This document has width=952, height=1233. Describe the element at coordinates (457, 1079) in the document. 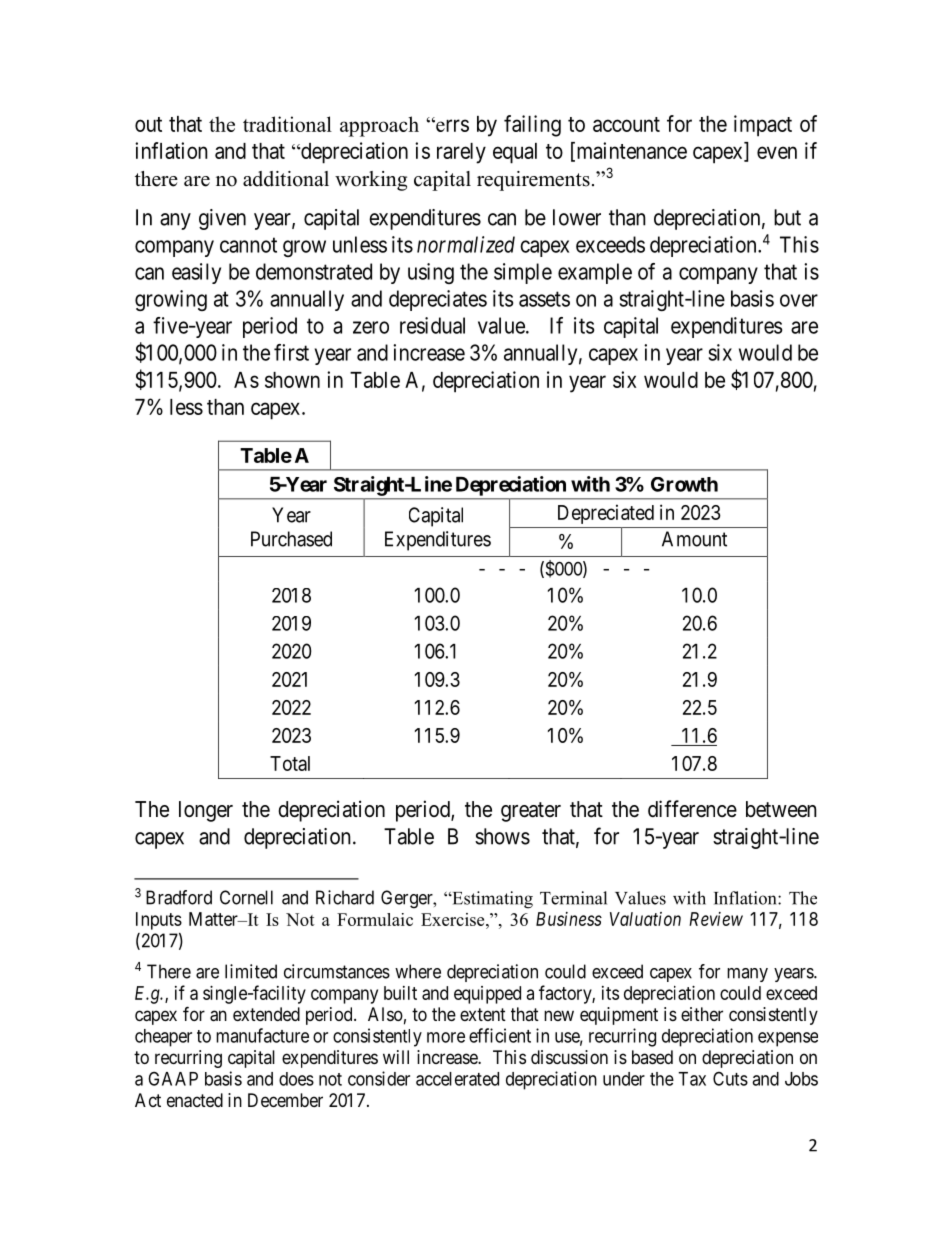

I see `accelerated` at that location.
